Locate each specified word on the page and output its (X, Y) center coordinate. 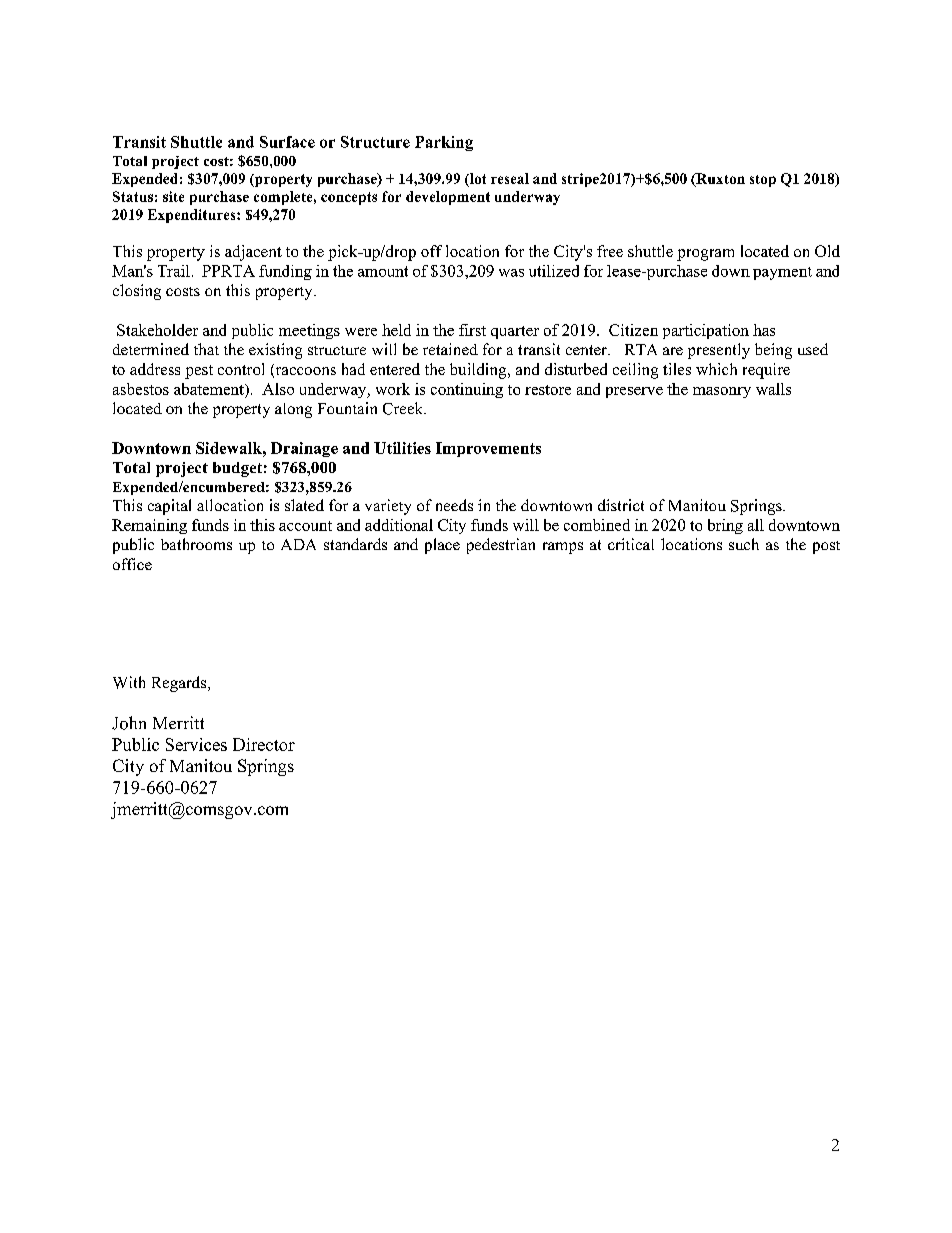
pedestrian (501, 546)
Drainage (304, 449)
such (744, 544)
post (826, 547)
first (472, 330)
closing (137, 292)
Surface (287, 142)
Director (264, 744)
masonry (722, 392)
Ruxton (719, 180)
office (132, 564)
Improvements (488, 449)
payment (782, 273)
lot (477, 180)
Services (196, 744)
